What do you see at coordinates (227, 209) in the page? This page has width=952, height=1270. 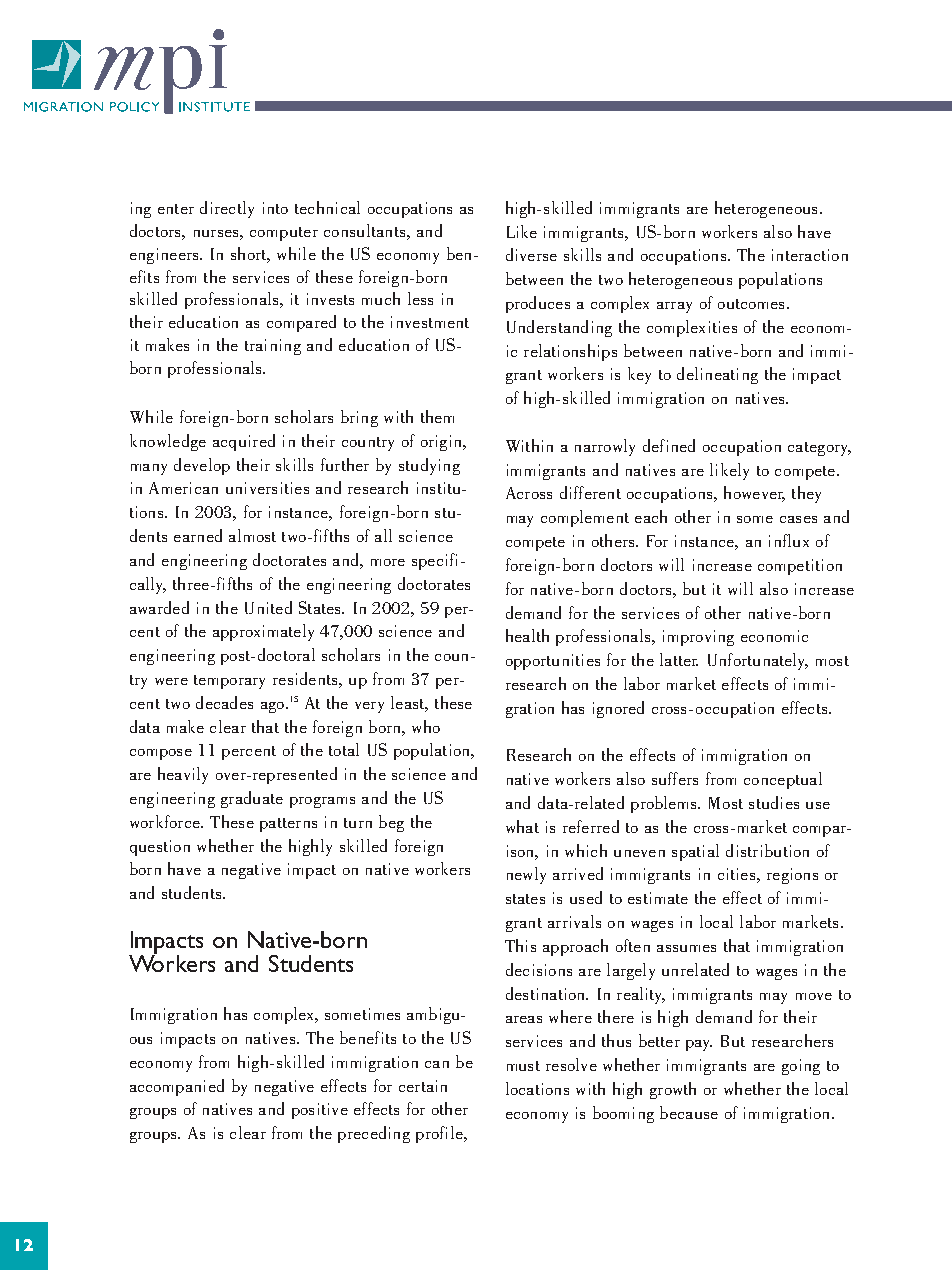 I see `directly` at bounding box center [227, 209].
